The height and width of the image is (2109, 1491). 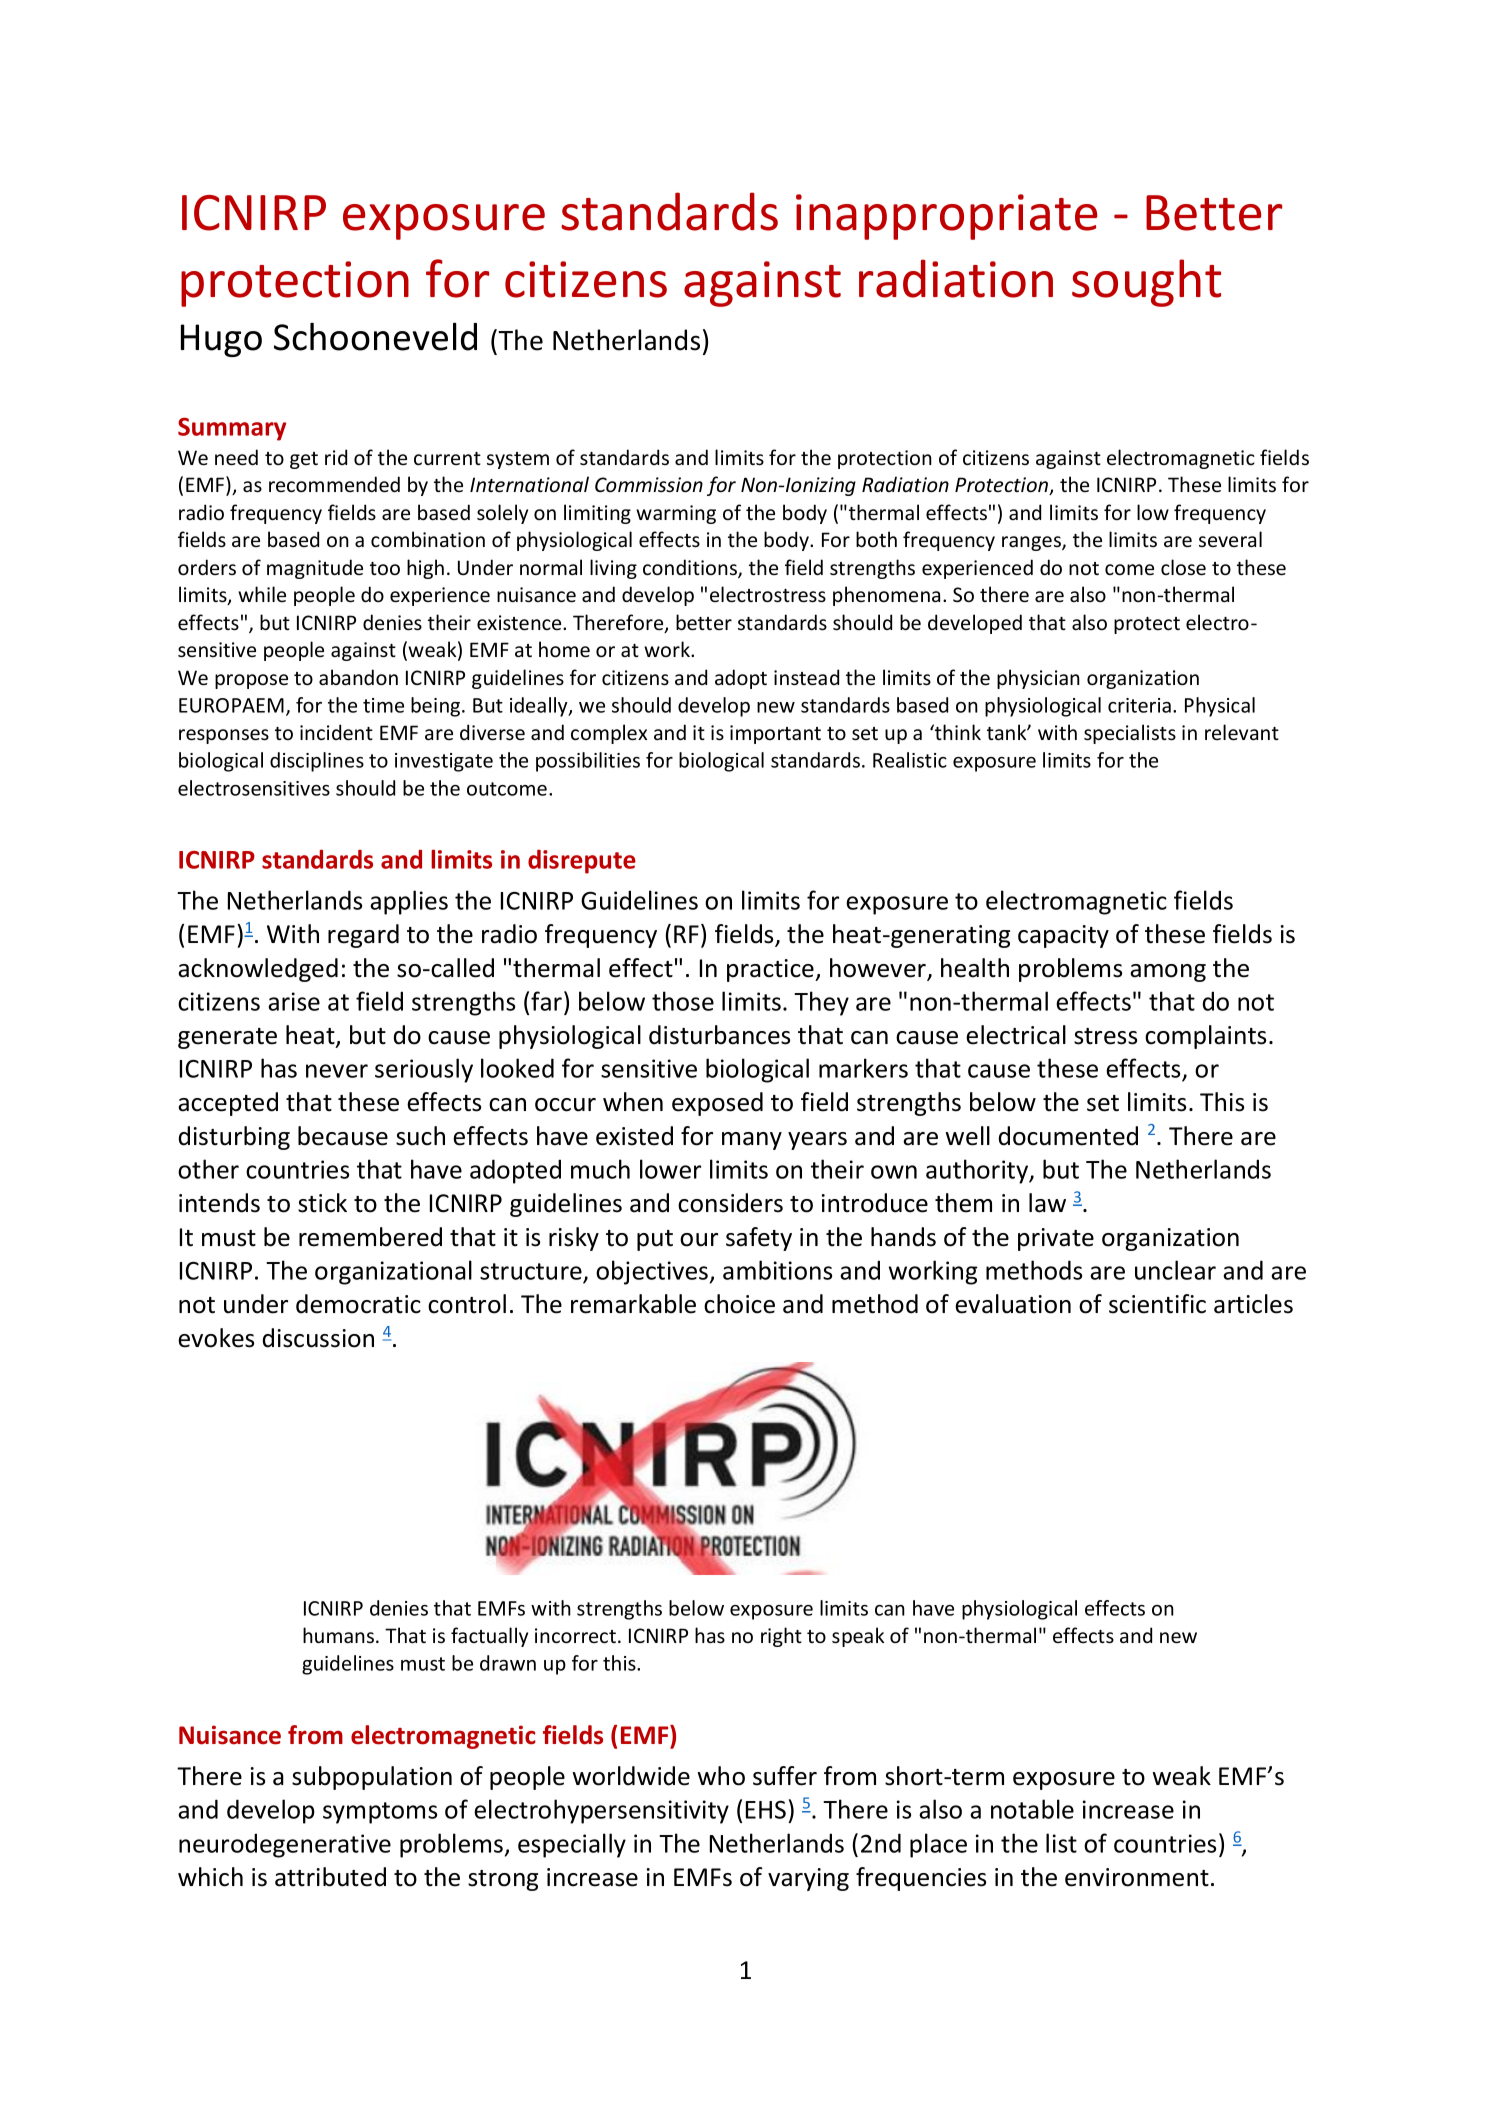 What do you see at coordinates (285, 1845) in the image?
I see `neurodegenerative` at bounding box center [285, 1845].
